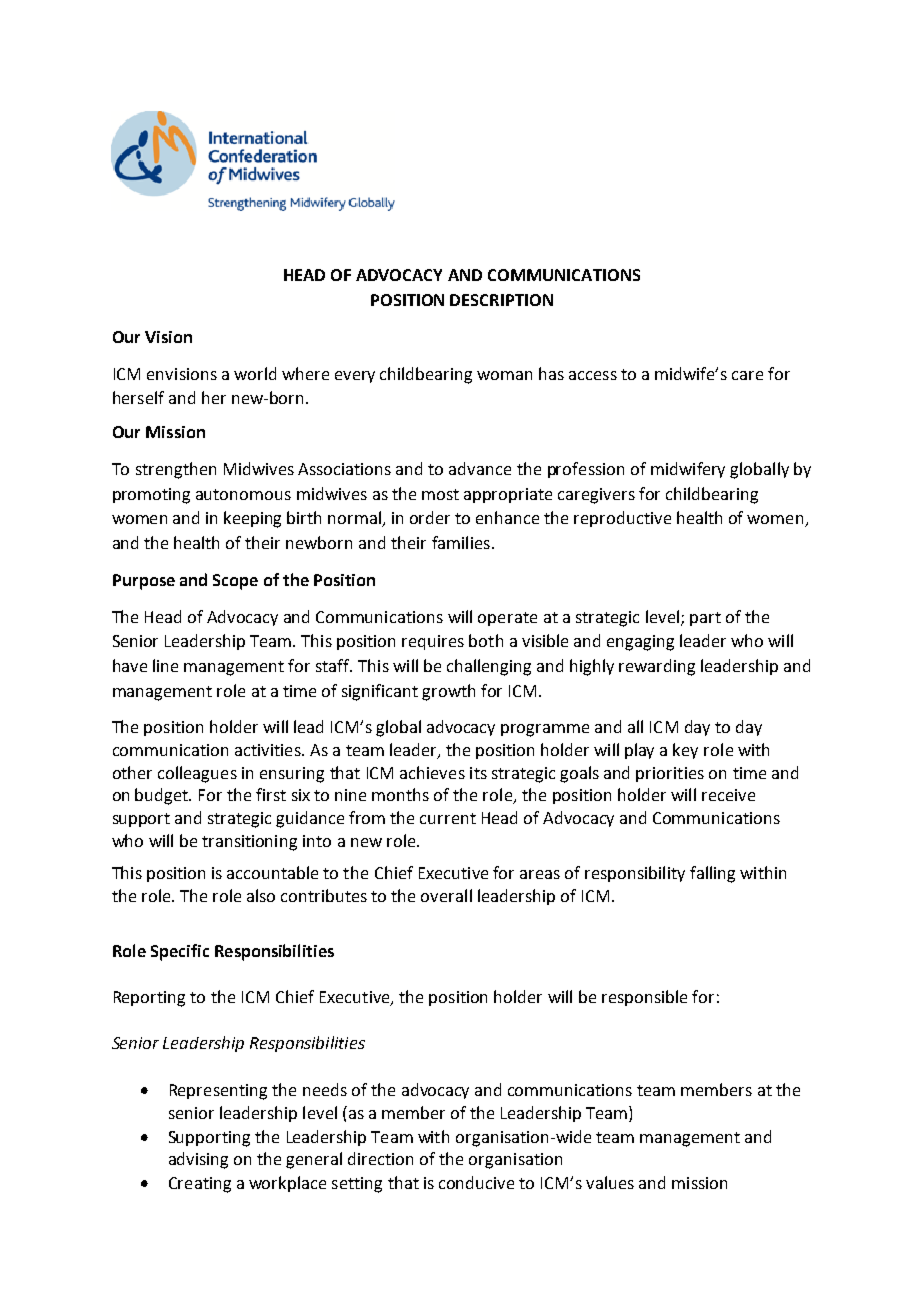 This image has height=1308, width=924. Describe the element at coordinates (432, 772) in the image. I see `achieves` at that location.
